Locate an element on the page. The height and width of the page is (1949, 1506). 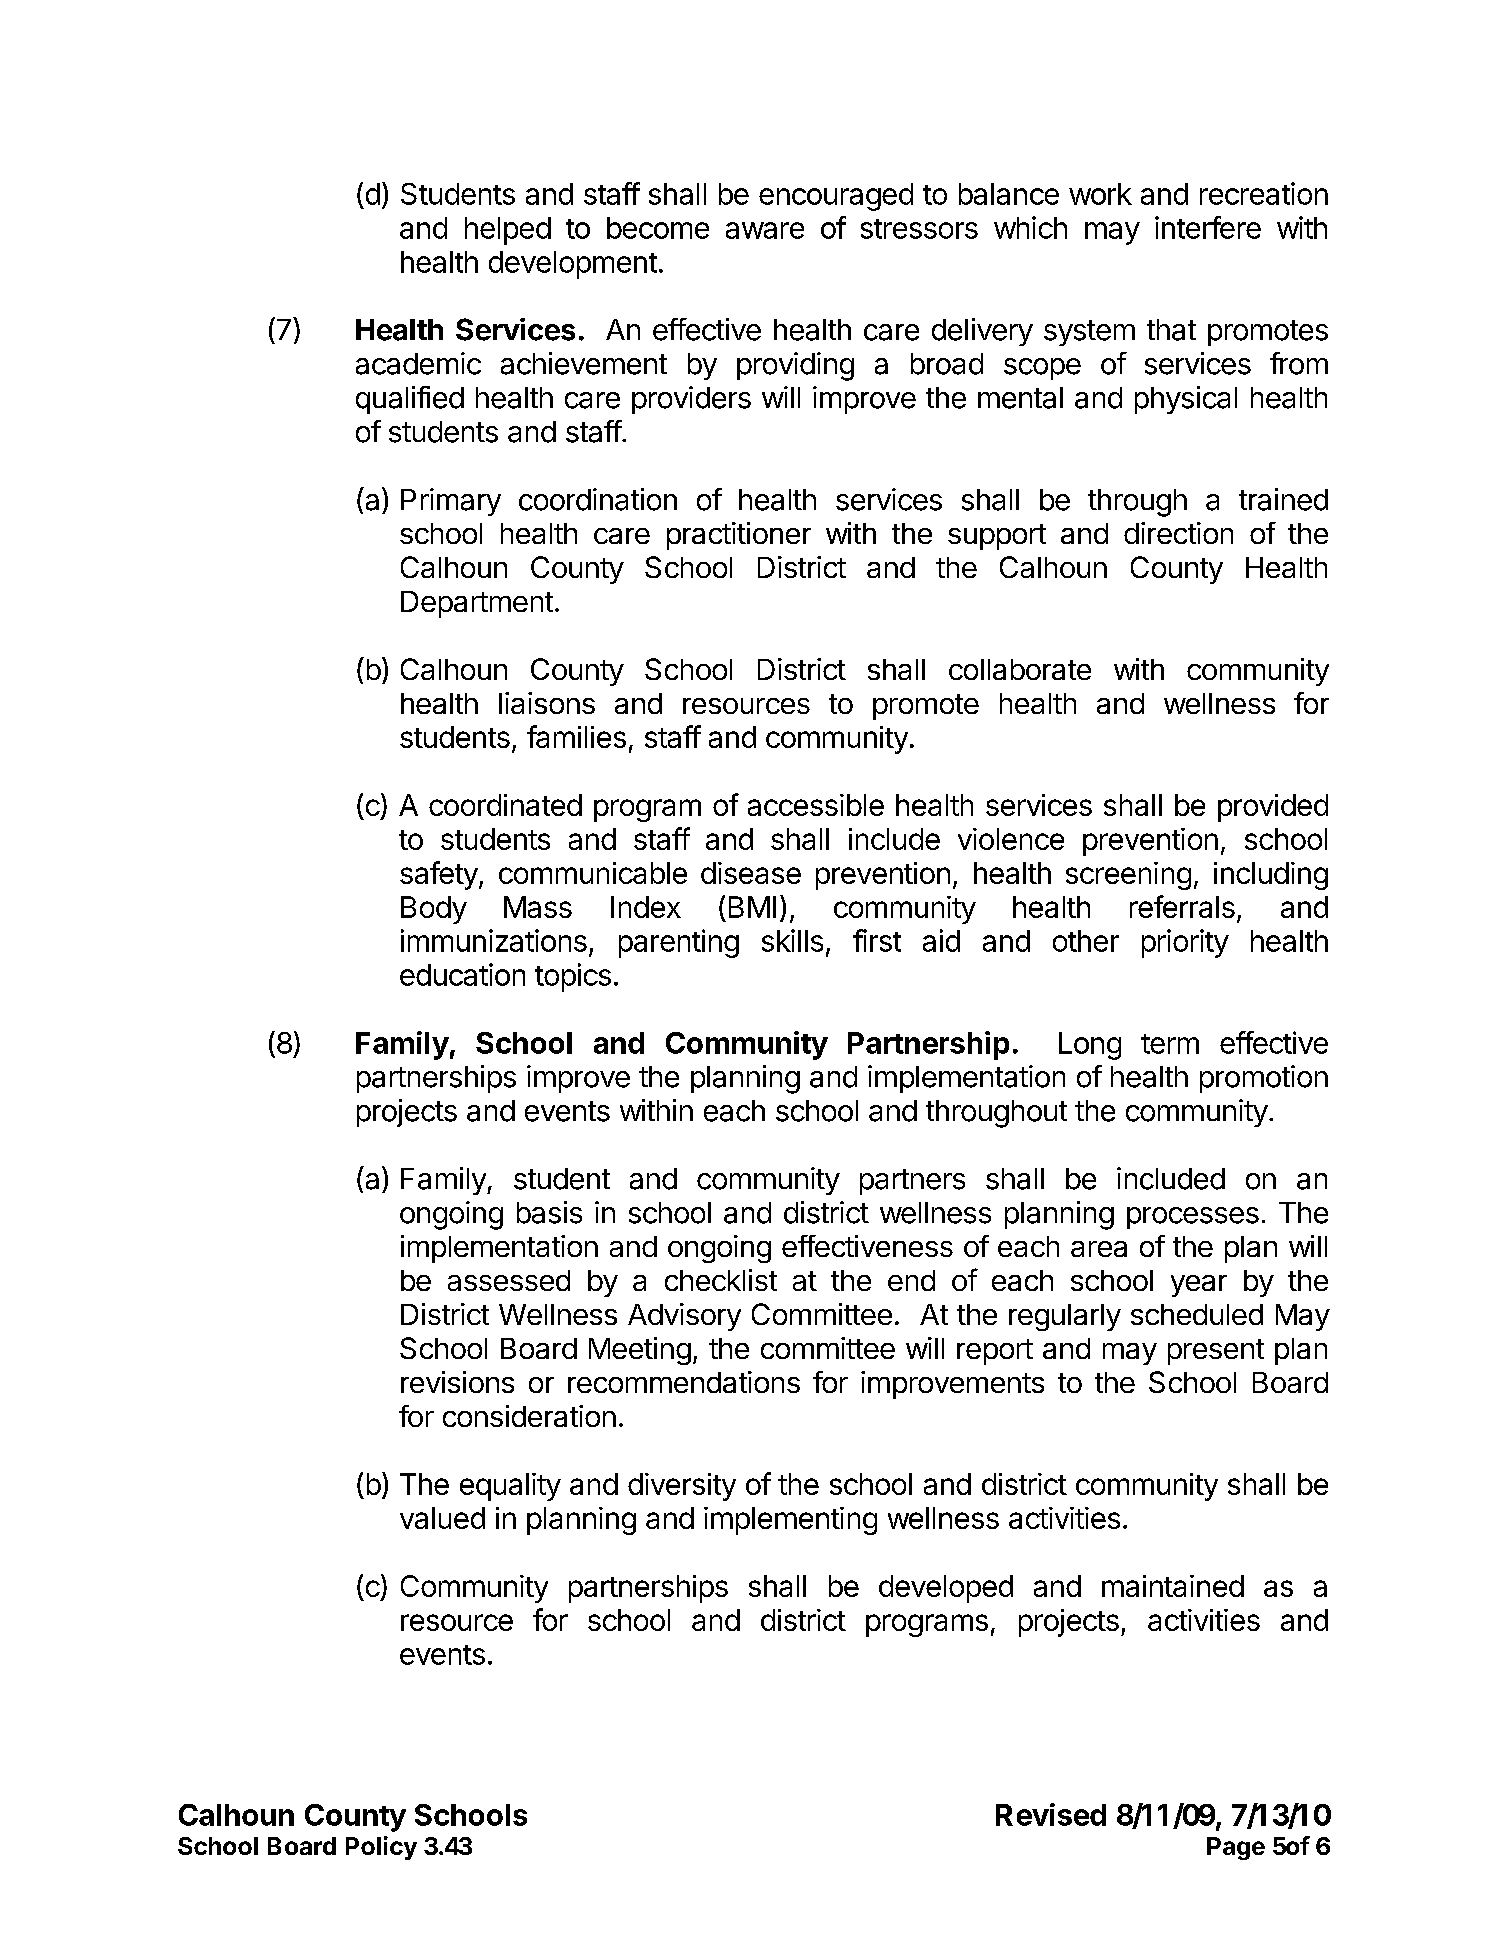
Page is located at coordinates (1236, 1848).
